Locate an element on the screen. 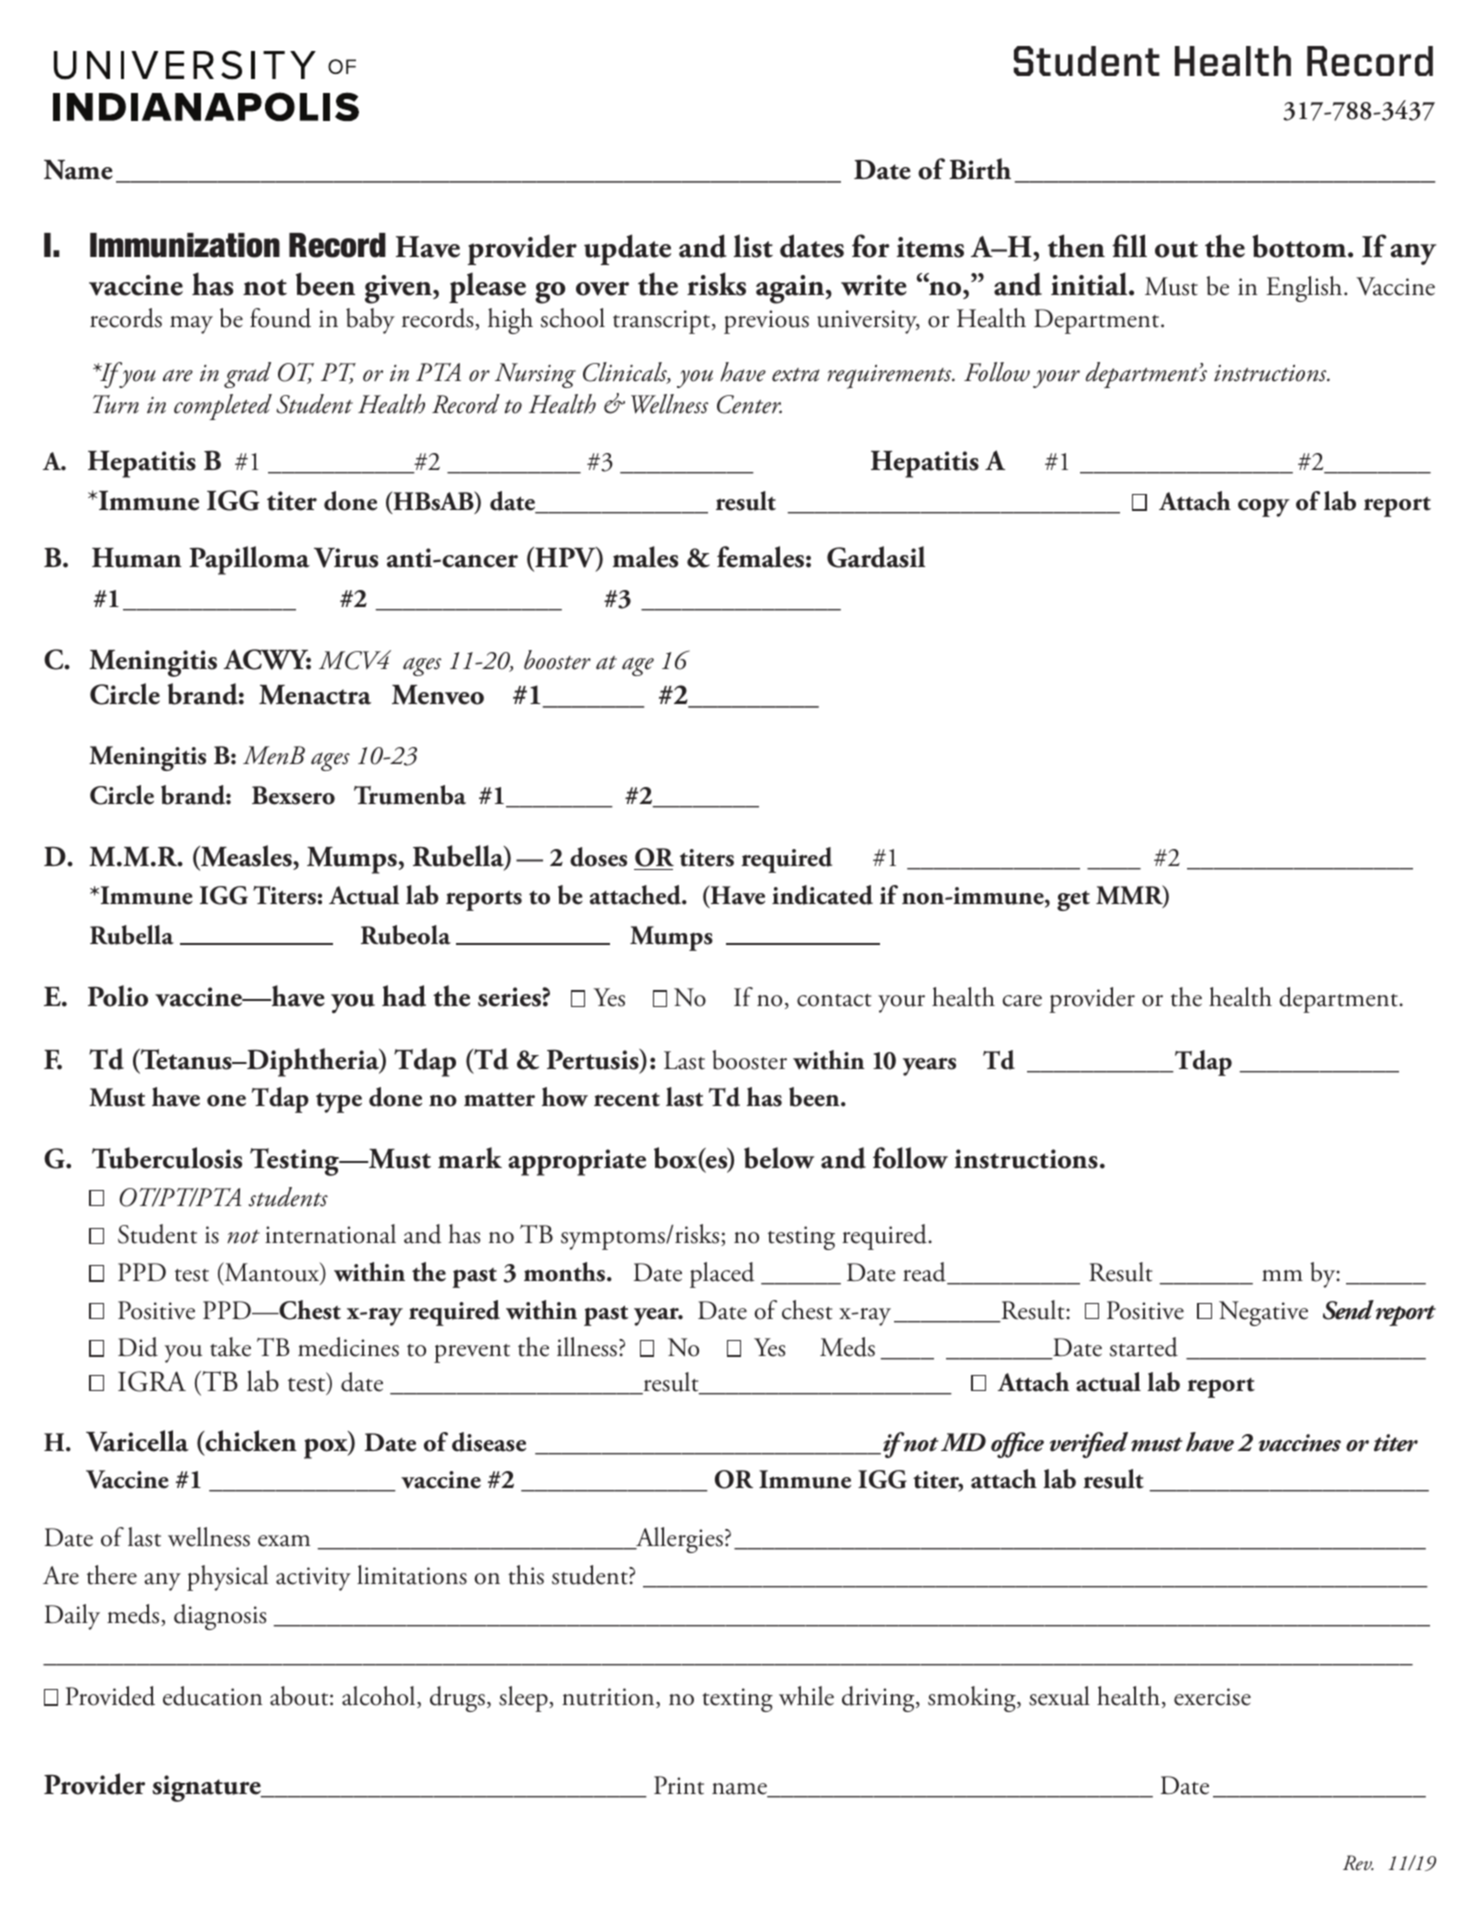  Polio is located at coordinates (118, 996).
